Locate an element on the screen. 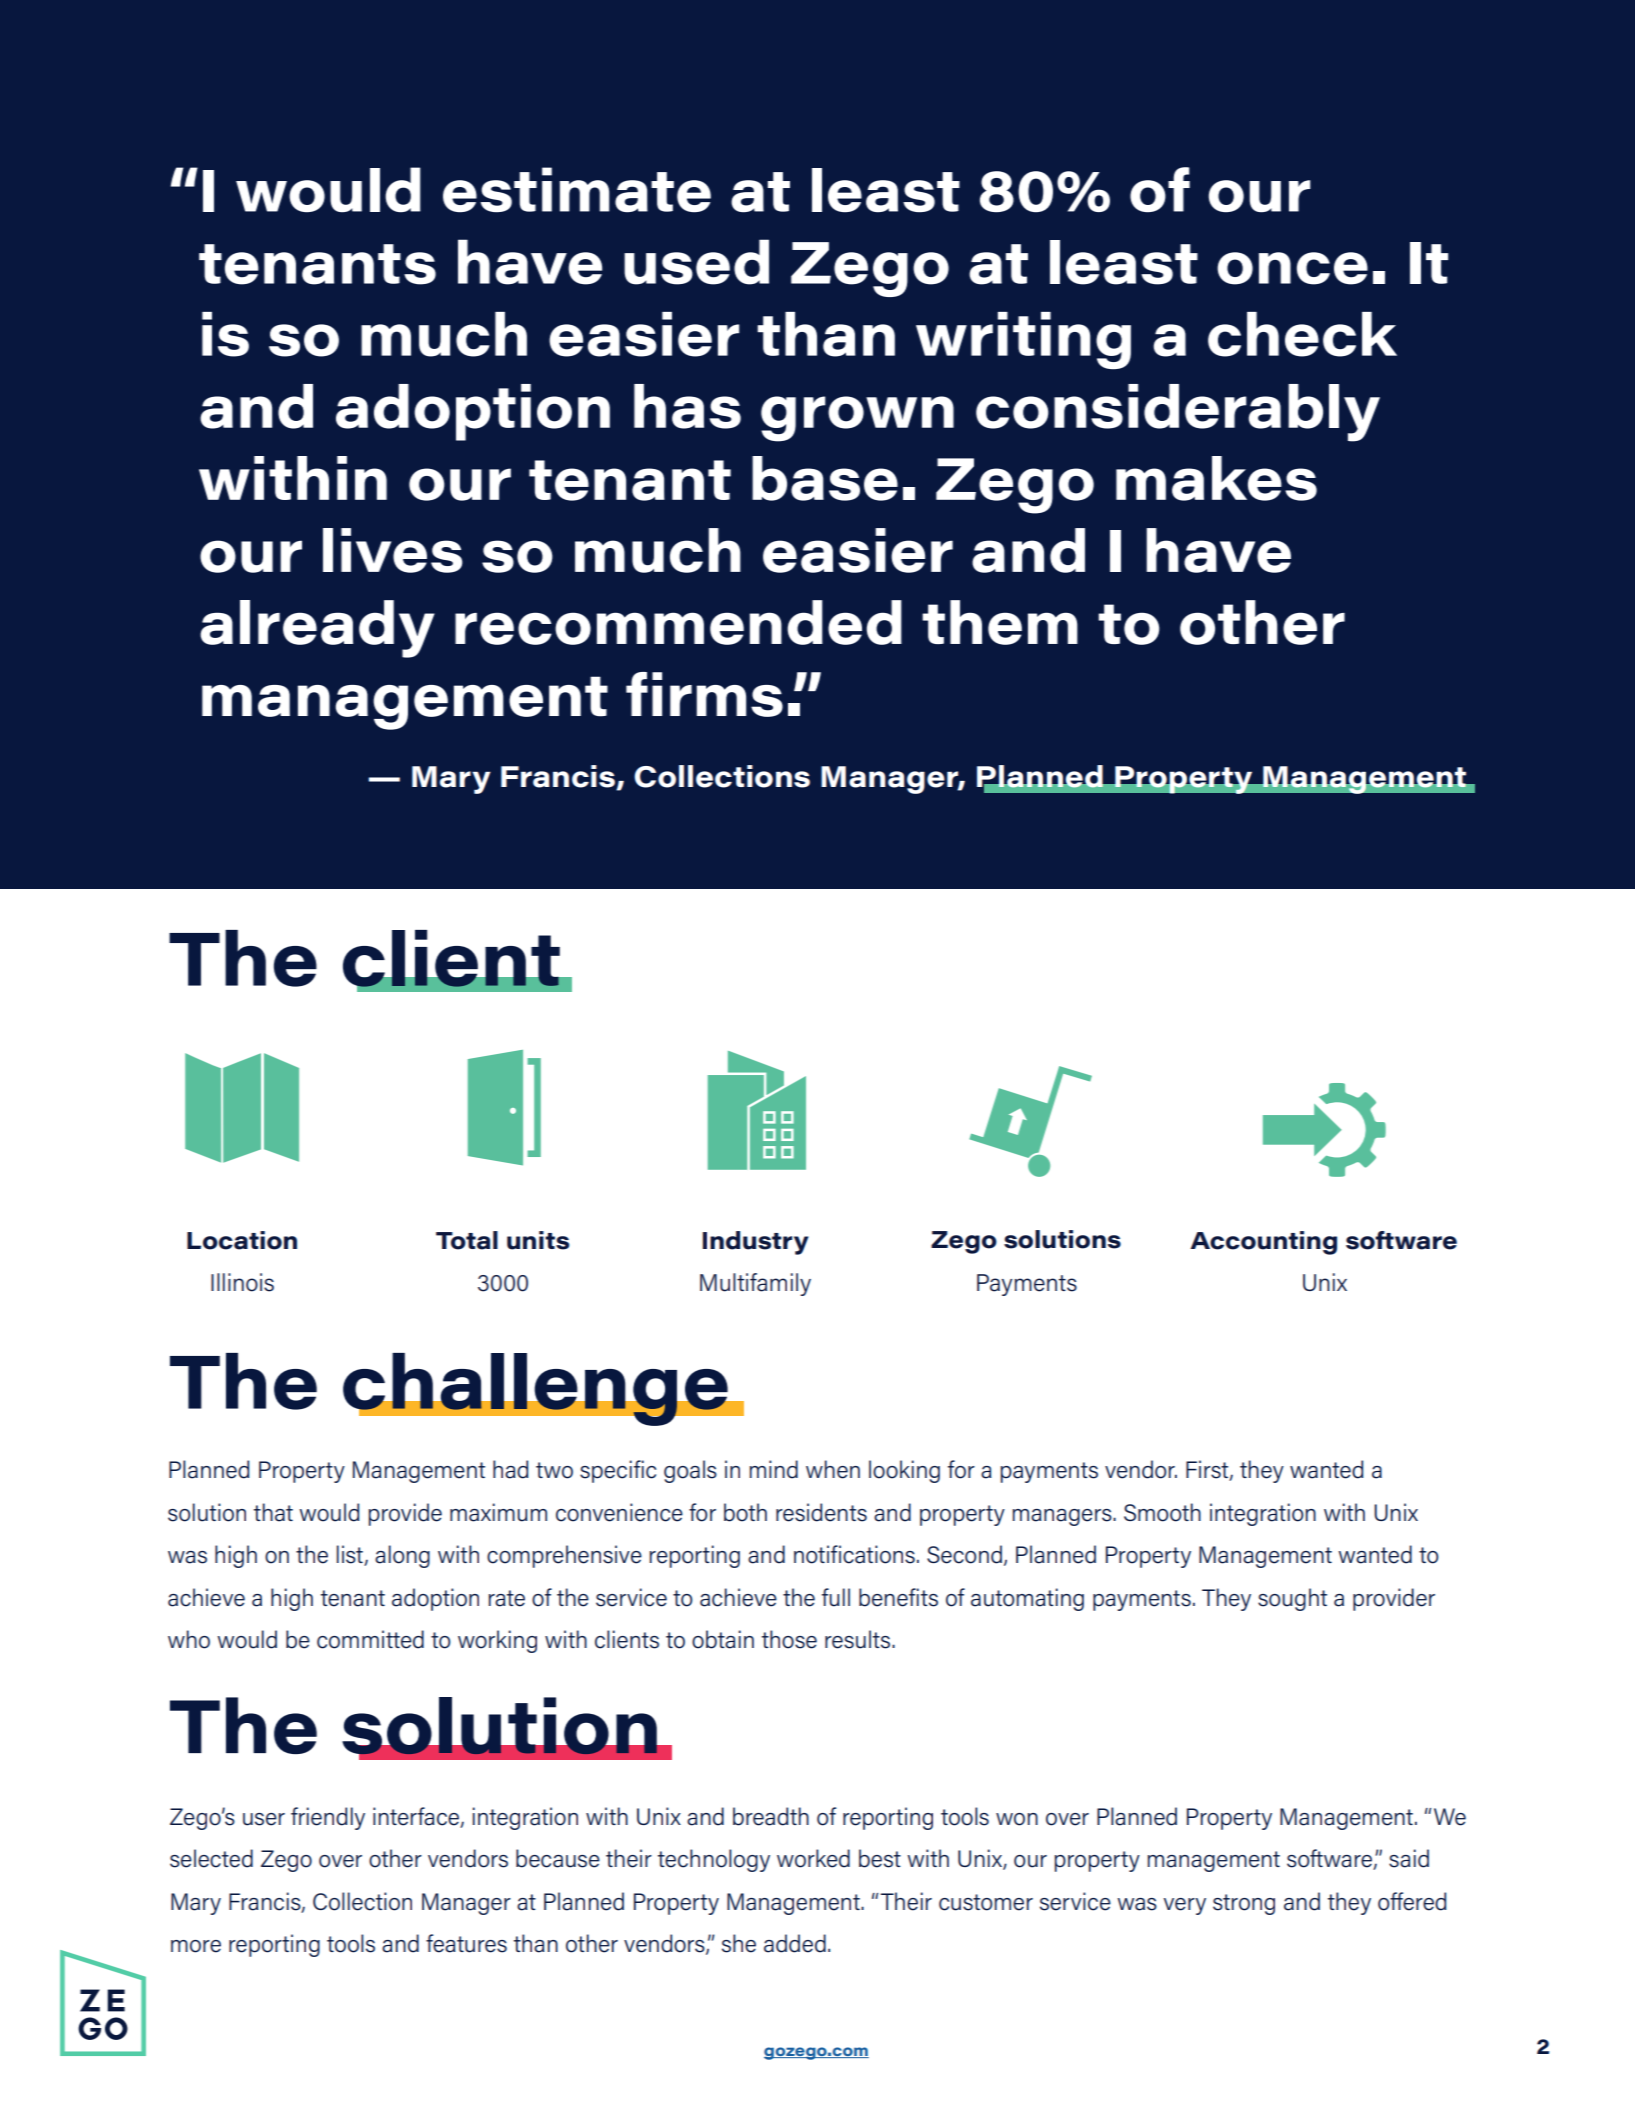  friendly is located at coordinates (328, 1818).
